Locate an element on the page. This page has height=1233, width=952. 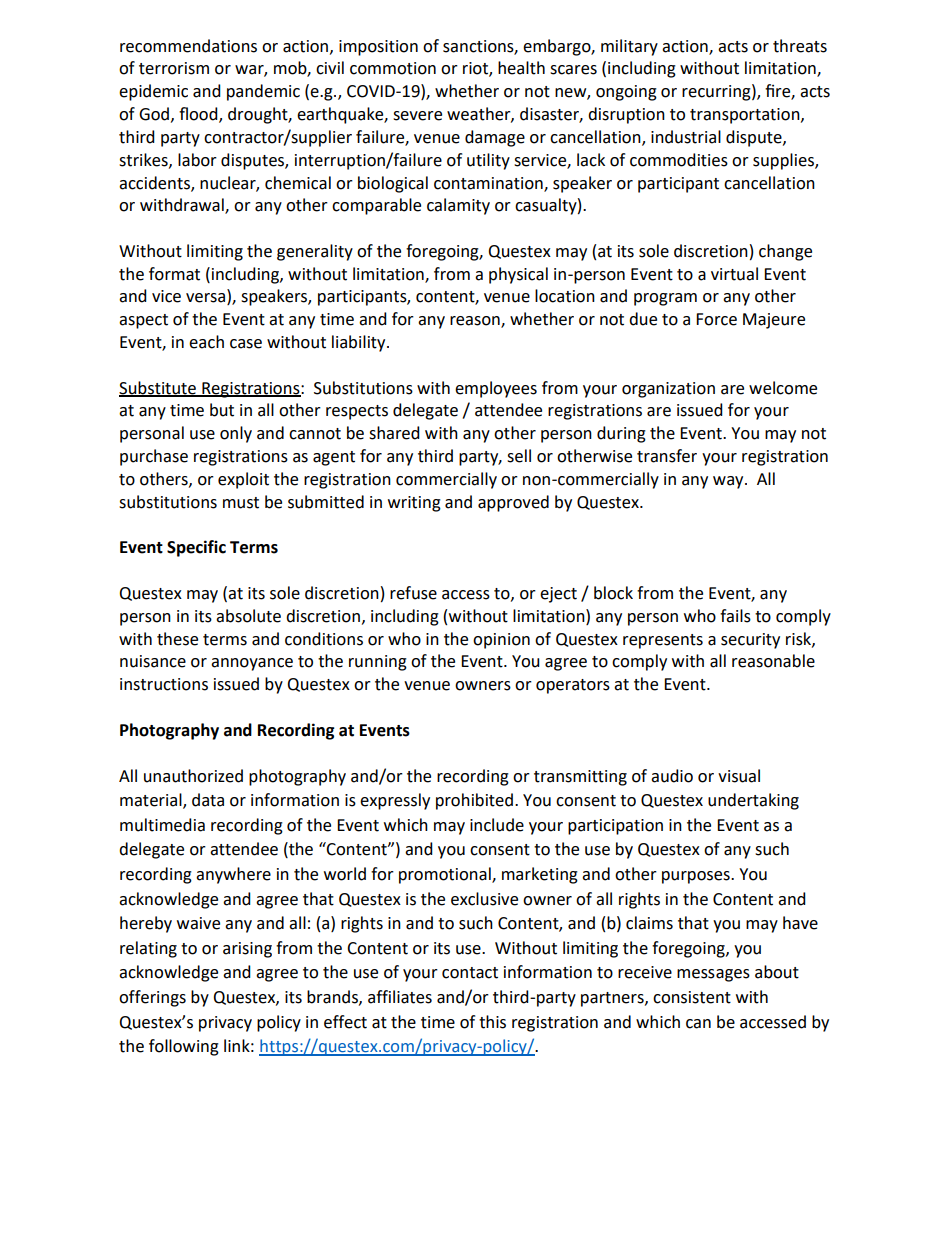
virtual is located at coordinates (734, 274).
